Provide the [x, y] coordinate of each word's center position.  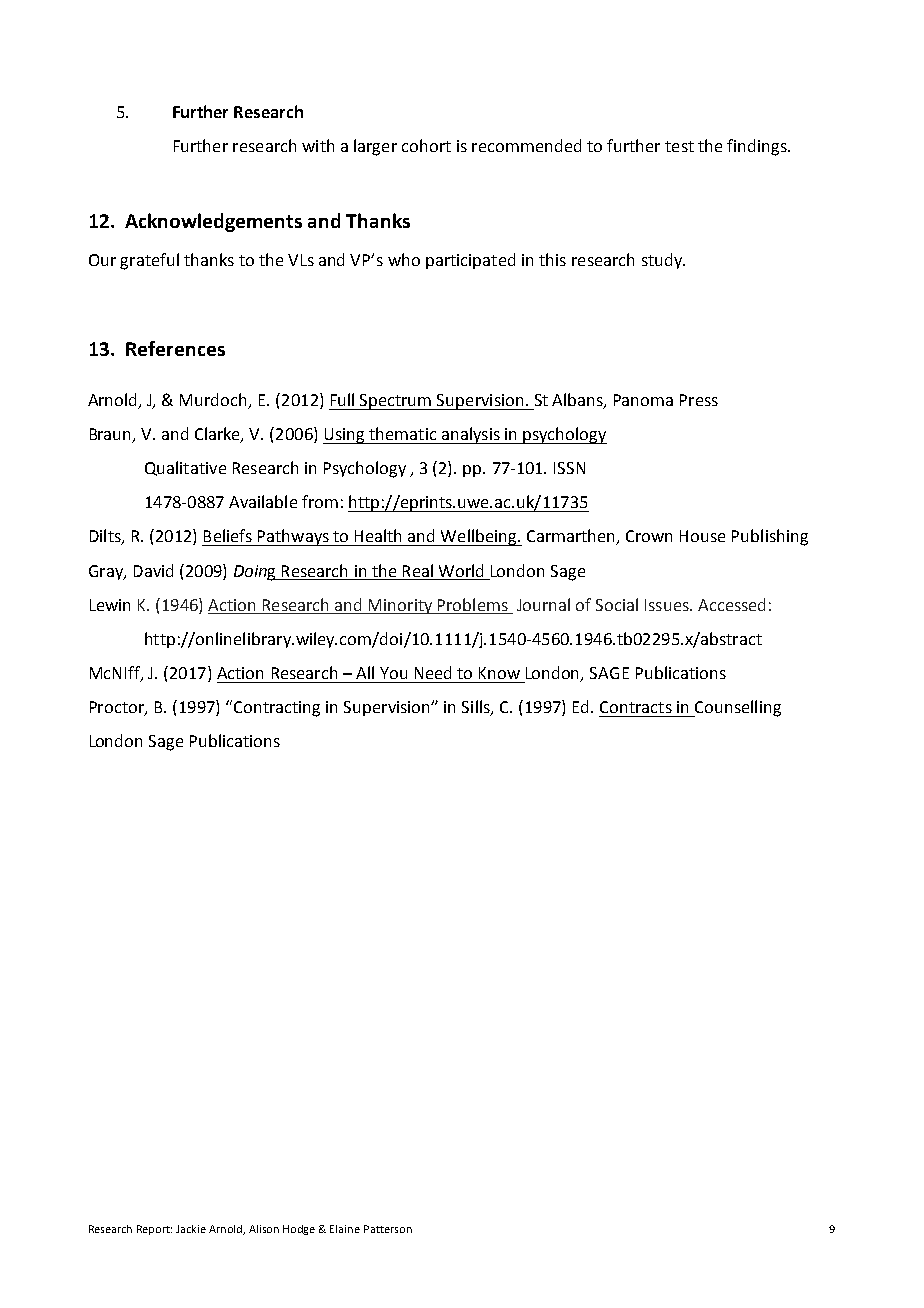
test [679, 146]
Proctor [118, 708]
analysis [470, 435]
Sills [477, 708]
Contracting [277, 709]
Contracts [636, 707]
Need [433, 672]
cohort [426, 145]
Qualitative [185, 468]
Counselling [737, 708]
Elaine [345, 1229]
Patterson [388, 1229]
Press [699, 400]
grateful [149, 261]
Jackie [191, 1229]
